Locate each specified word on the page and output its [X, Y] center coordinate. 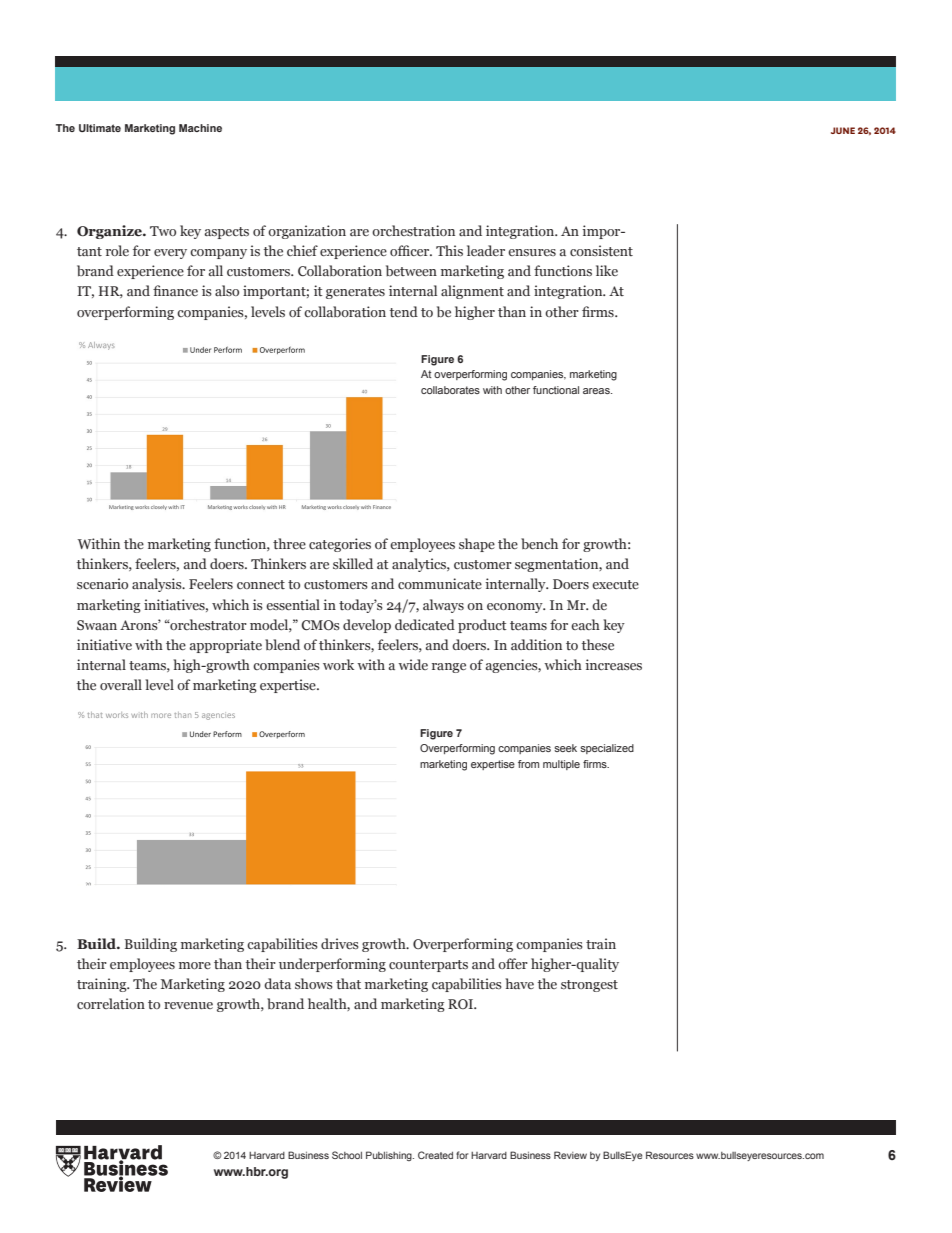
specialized [607, 749]
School [347, 1155]
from [528, 764]
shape [477, 545]
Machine [200, 128]
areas [597, 391]
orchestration [413, 230]
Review [570, 1155]
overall [121, 684]
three [289, 543]
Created [435, 1155]
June [843, 130]
